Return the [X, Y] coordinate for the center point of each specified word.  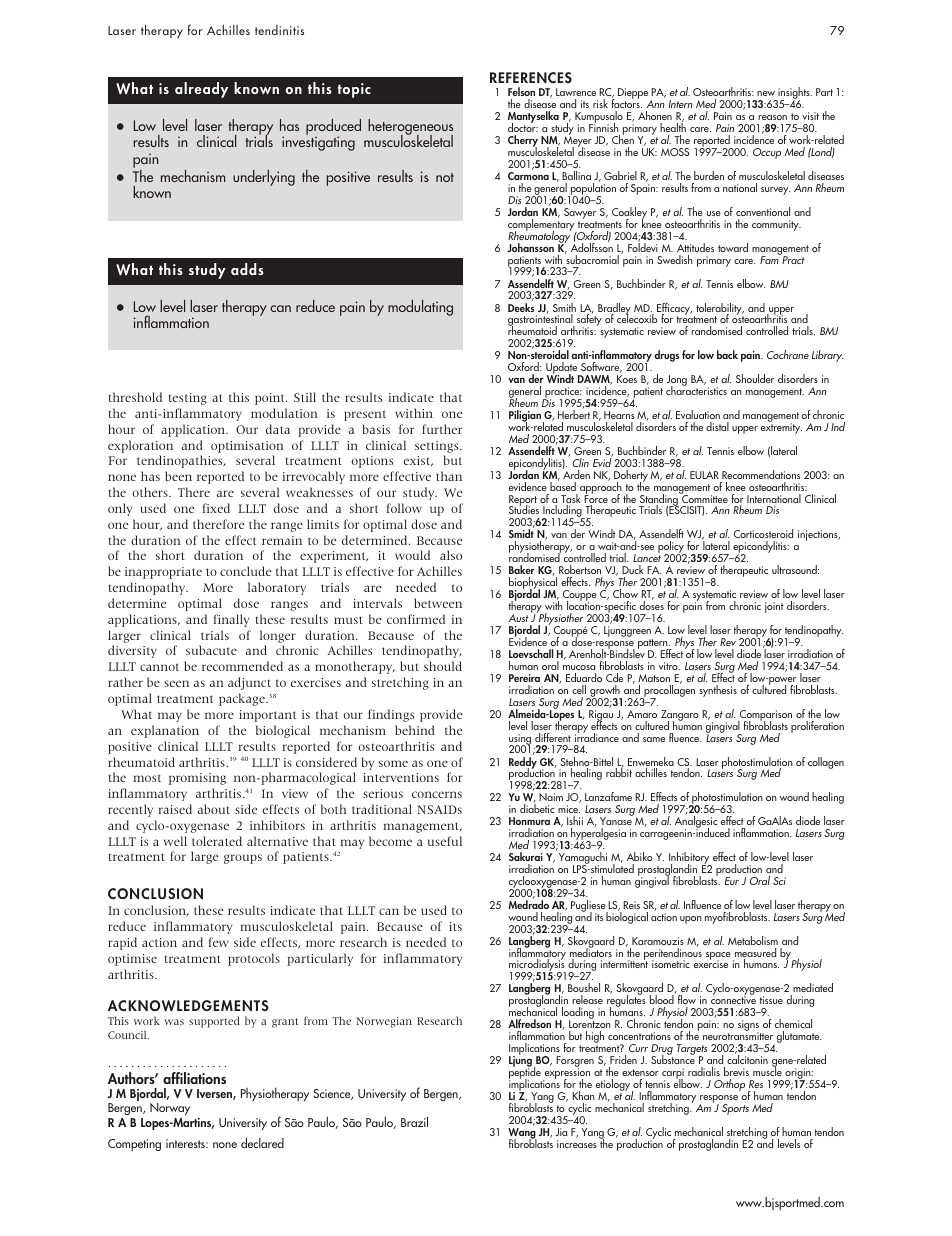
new [766, 93]
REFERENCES [531, 77]
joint [774, 607]
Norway [170, 1111]
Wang [522, 1134]
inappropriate [163, 573]
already [201, 90]
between [438, 603]
